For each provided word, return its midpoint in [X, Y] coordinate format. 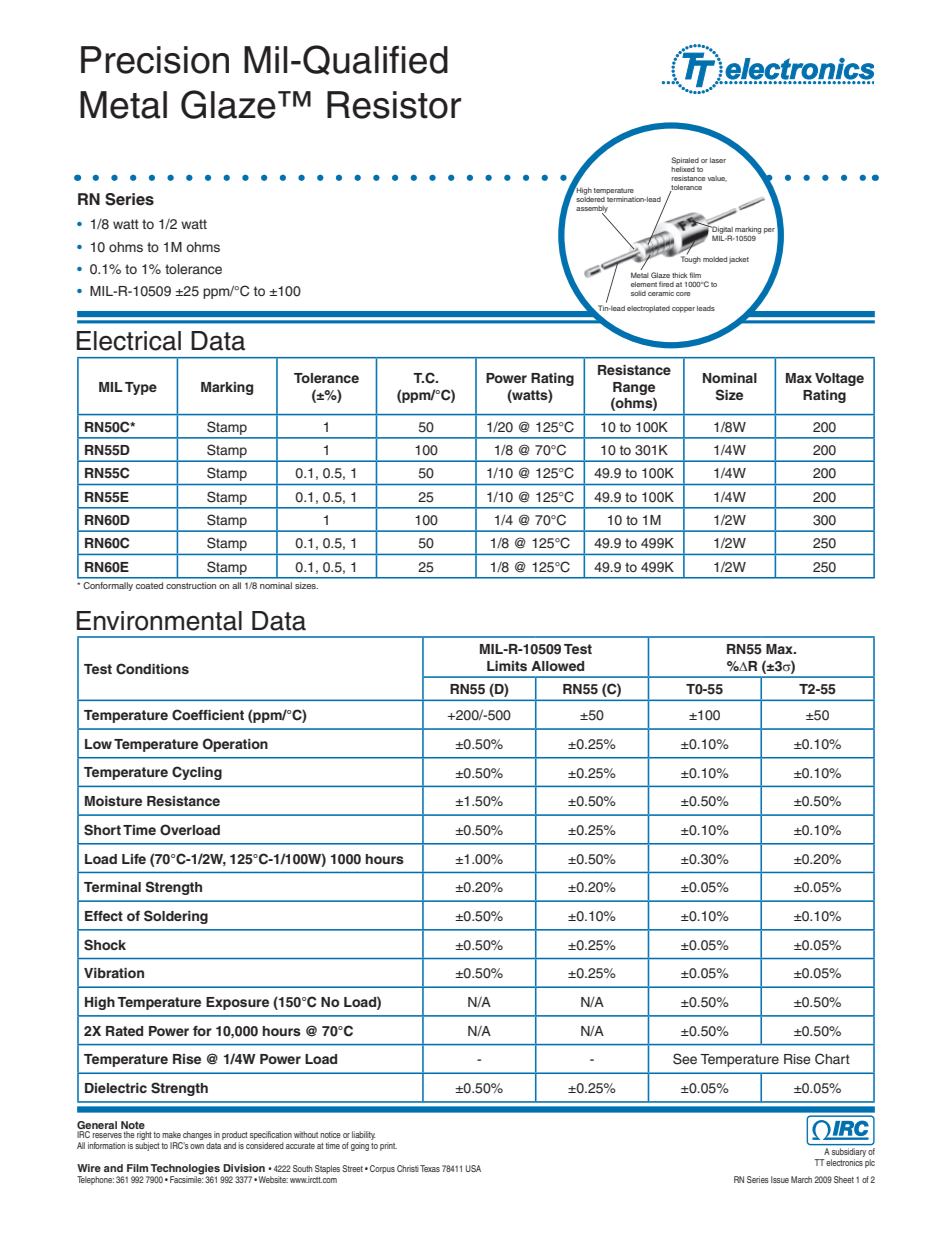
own [197, 1146]
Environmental [159, 621]
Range [634, 388]
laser [718, 160]
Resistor [394, 105]
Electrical [129, 341]
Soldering [176, 917]
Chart [832, 1059]
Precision [155, 60]
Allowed [557, 666]
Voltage [839, 379]
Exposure [237, 1003]
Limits [507, 666]
